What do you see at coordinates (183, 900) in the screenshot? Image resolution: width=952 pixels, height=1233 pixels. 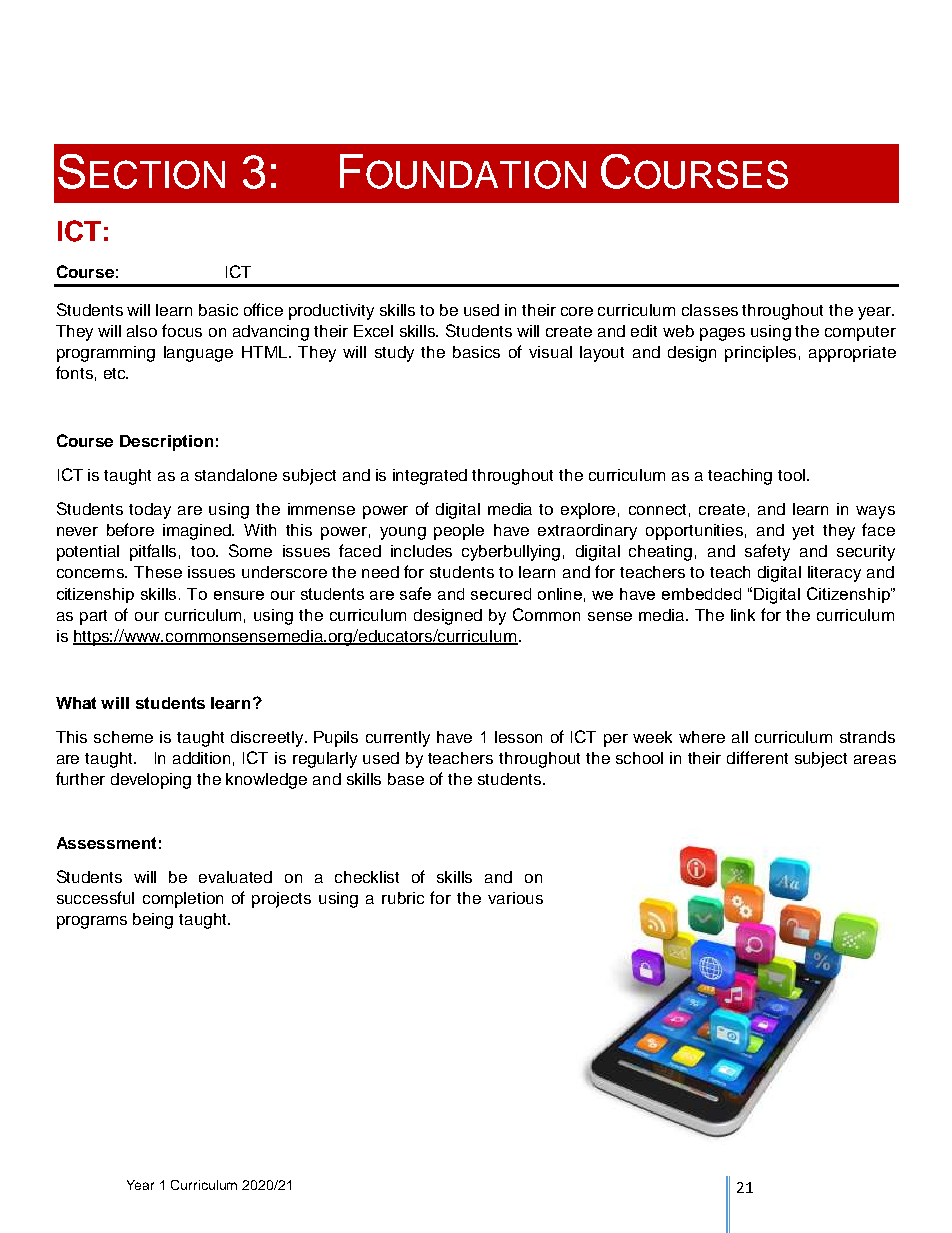 I see `completion` at bounding box center [183, 900].
